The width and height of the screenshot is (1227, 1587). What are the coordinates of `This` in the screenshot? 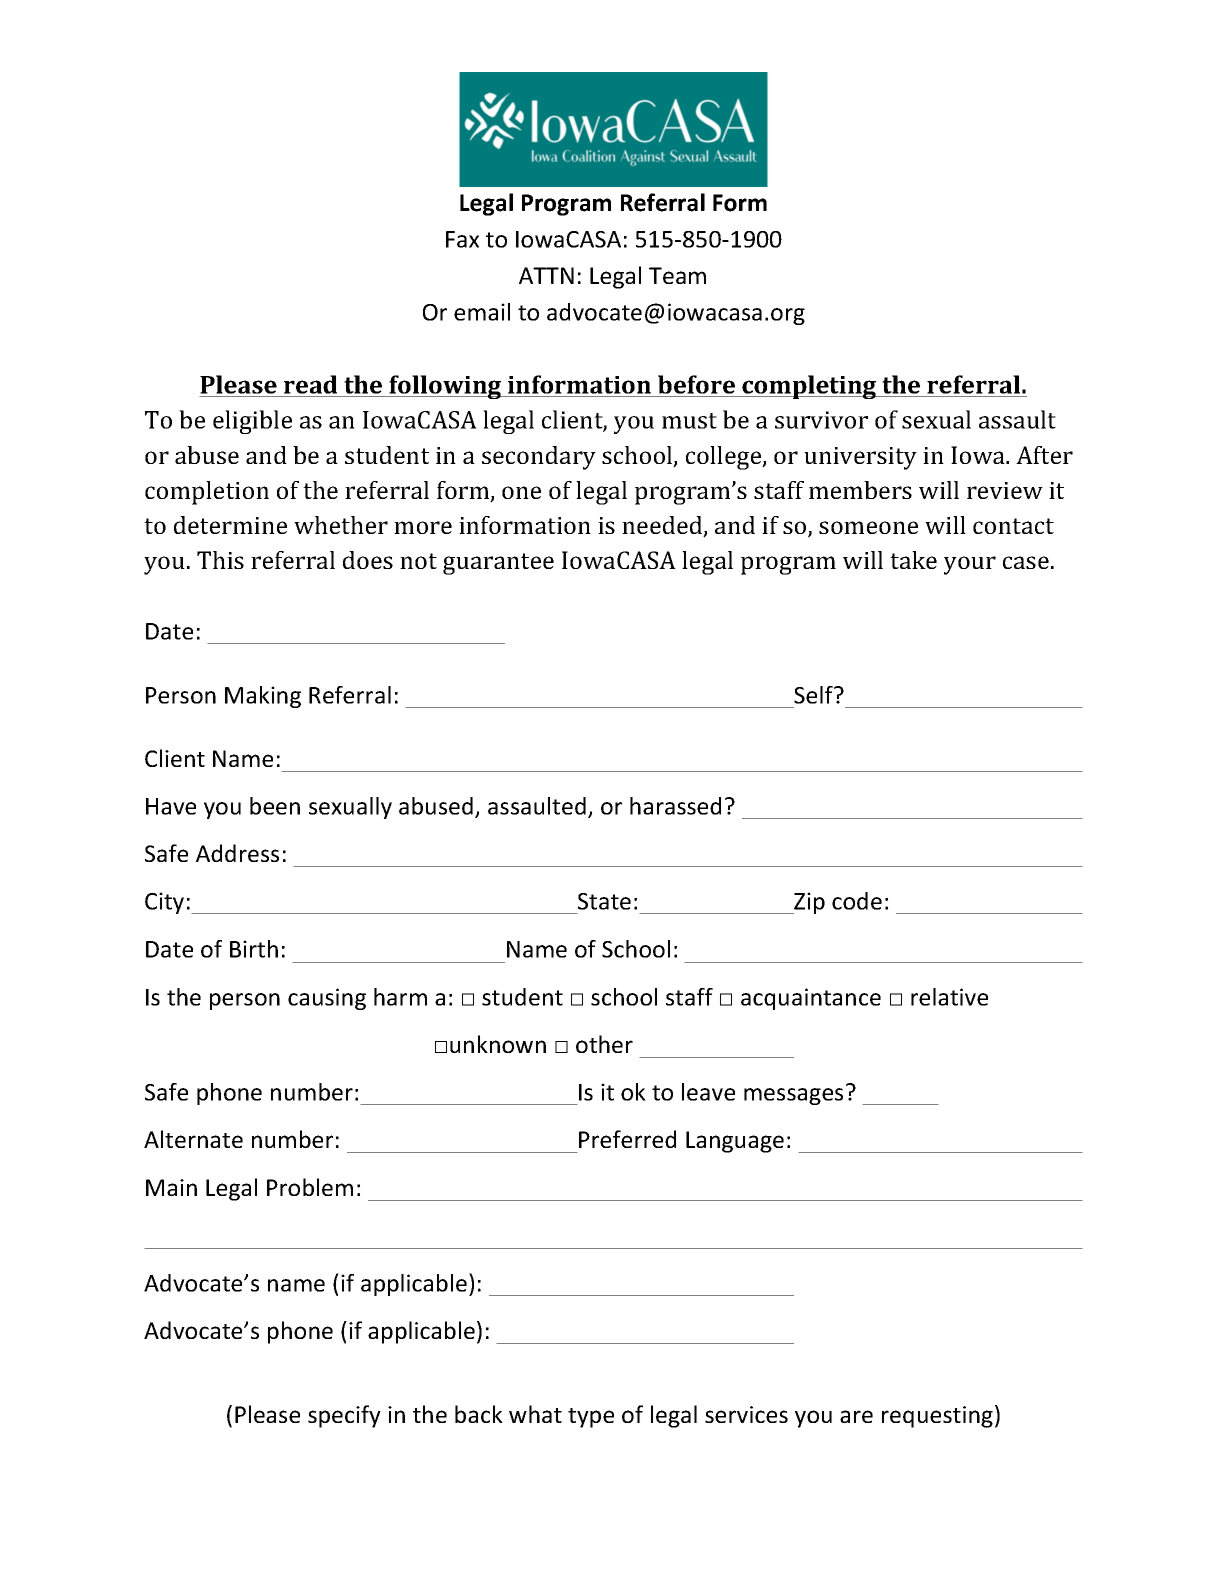 It's located at (220, 560).
